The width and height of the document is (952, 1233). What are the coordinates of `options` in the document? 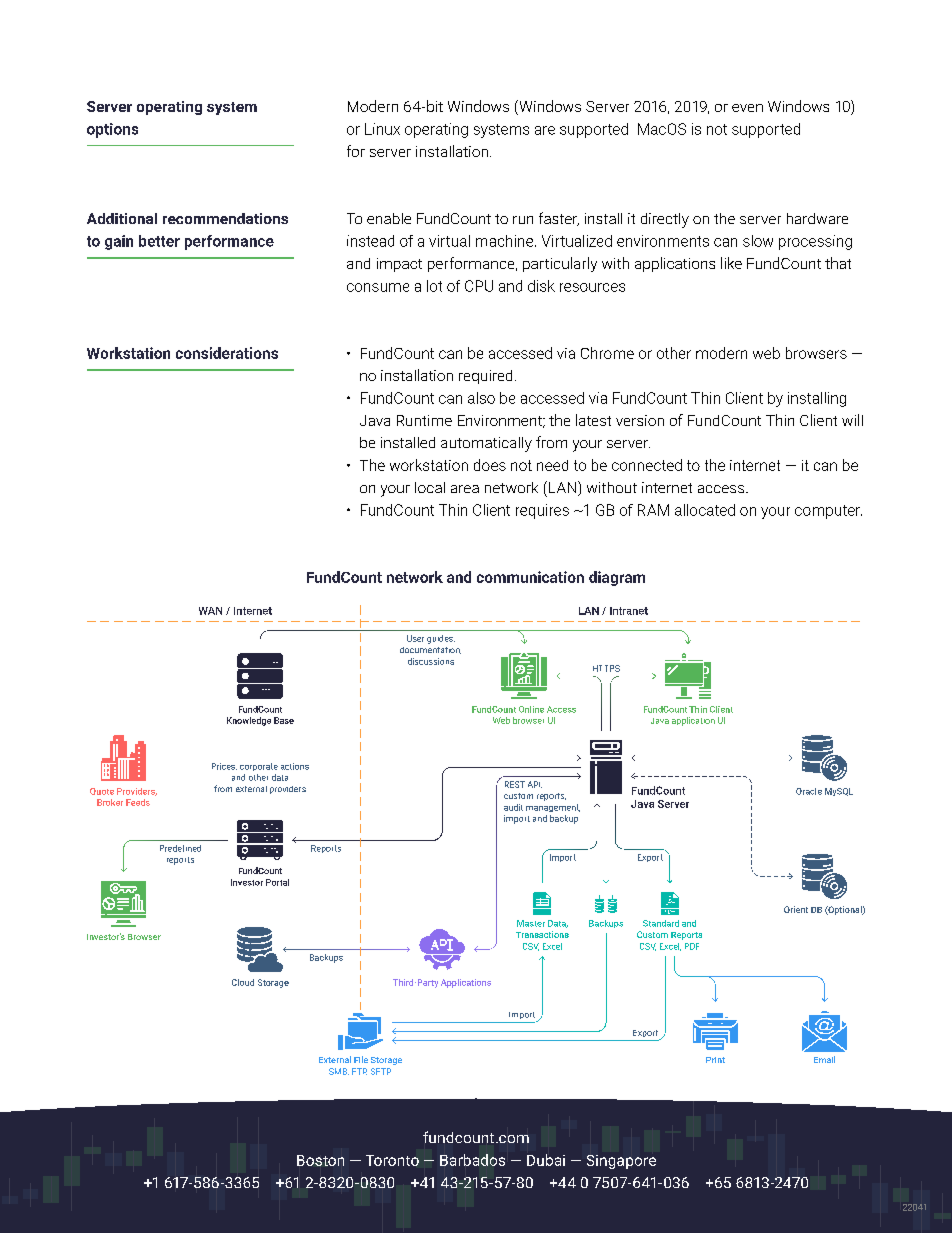 It's located at (112, 130).
